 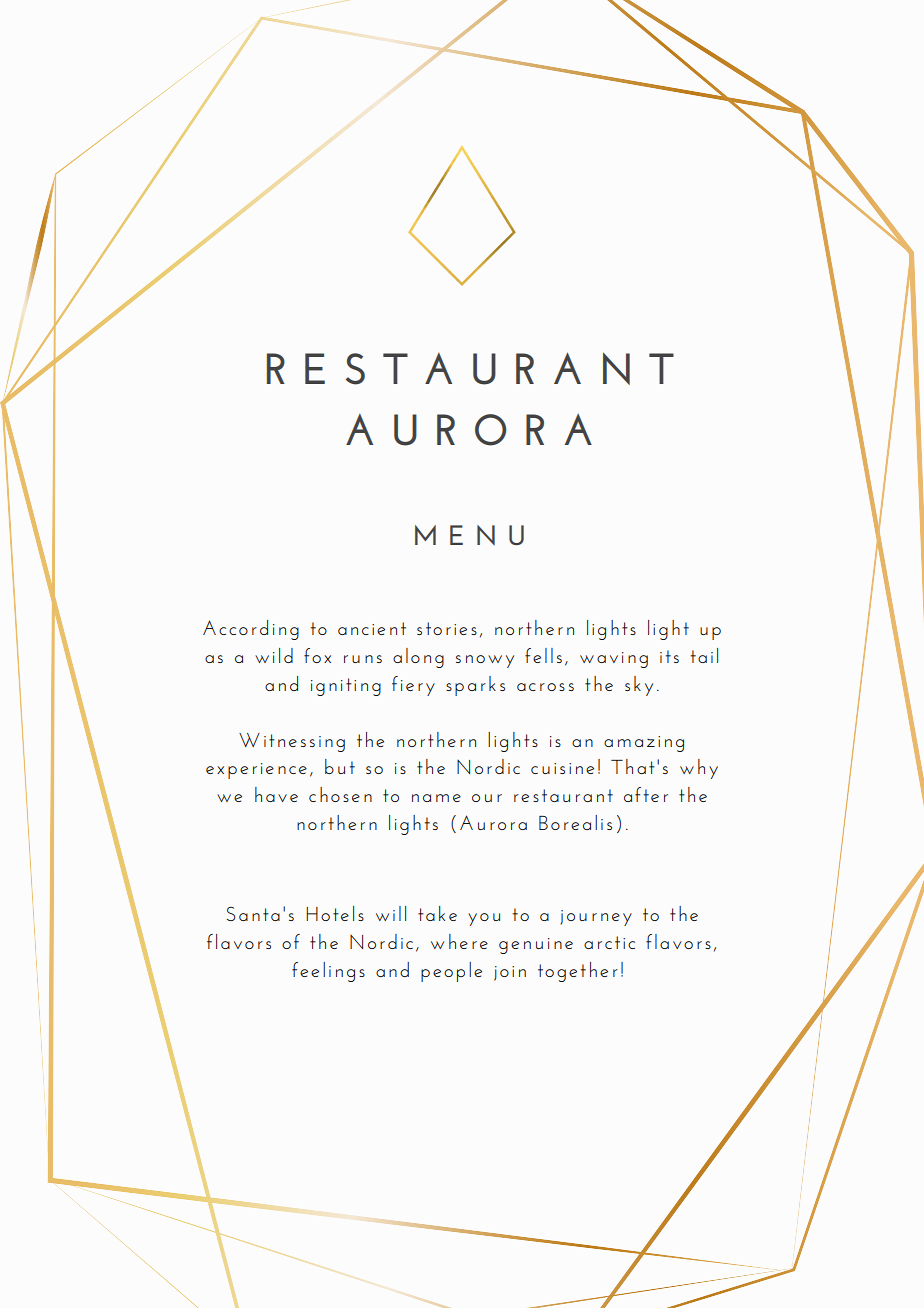 I want to click on fox, so click(x=317, y=655).
